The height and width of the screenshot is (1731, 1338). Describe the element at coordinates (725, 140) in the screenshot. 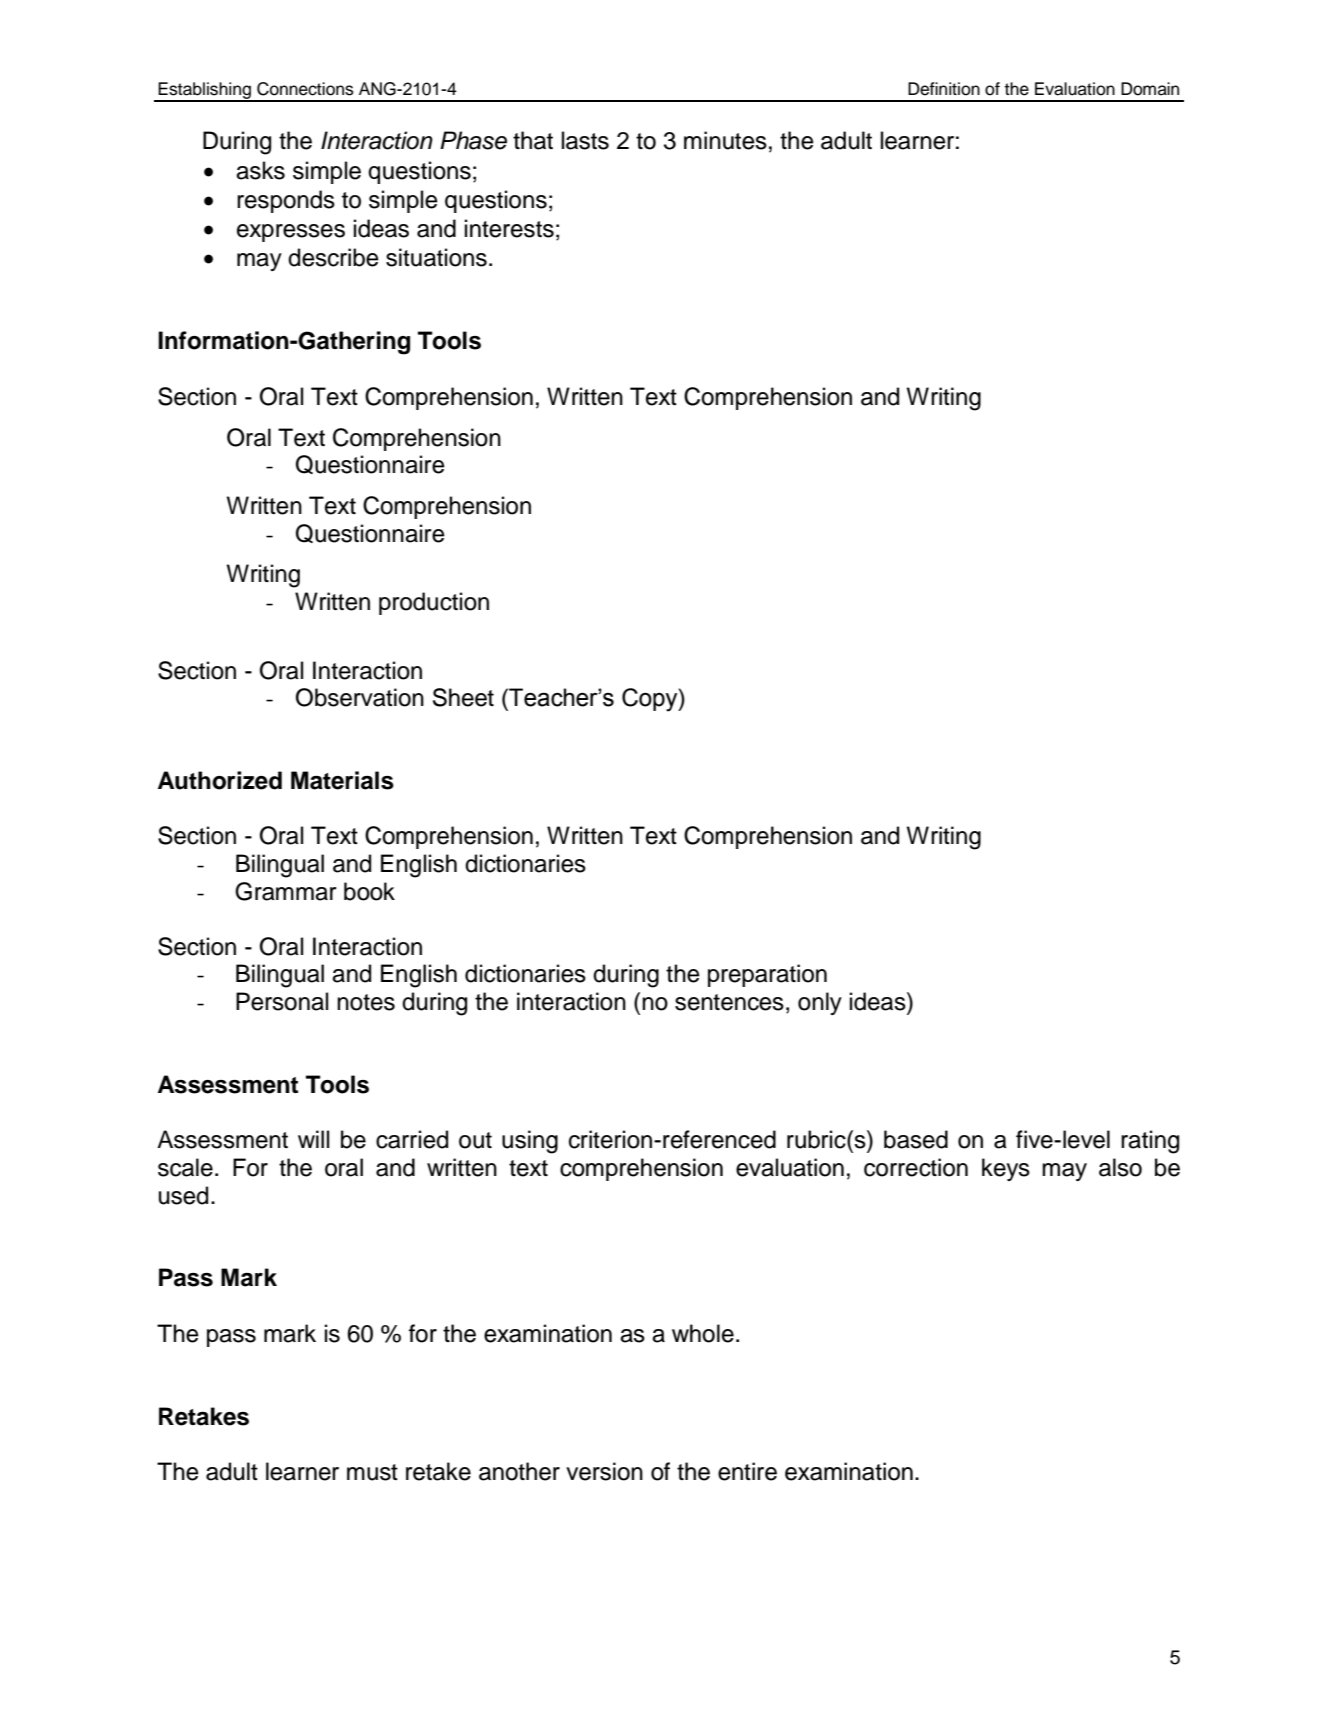

I see `minutes` at that location.
